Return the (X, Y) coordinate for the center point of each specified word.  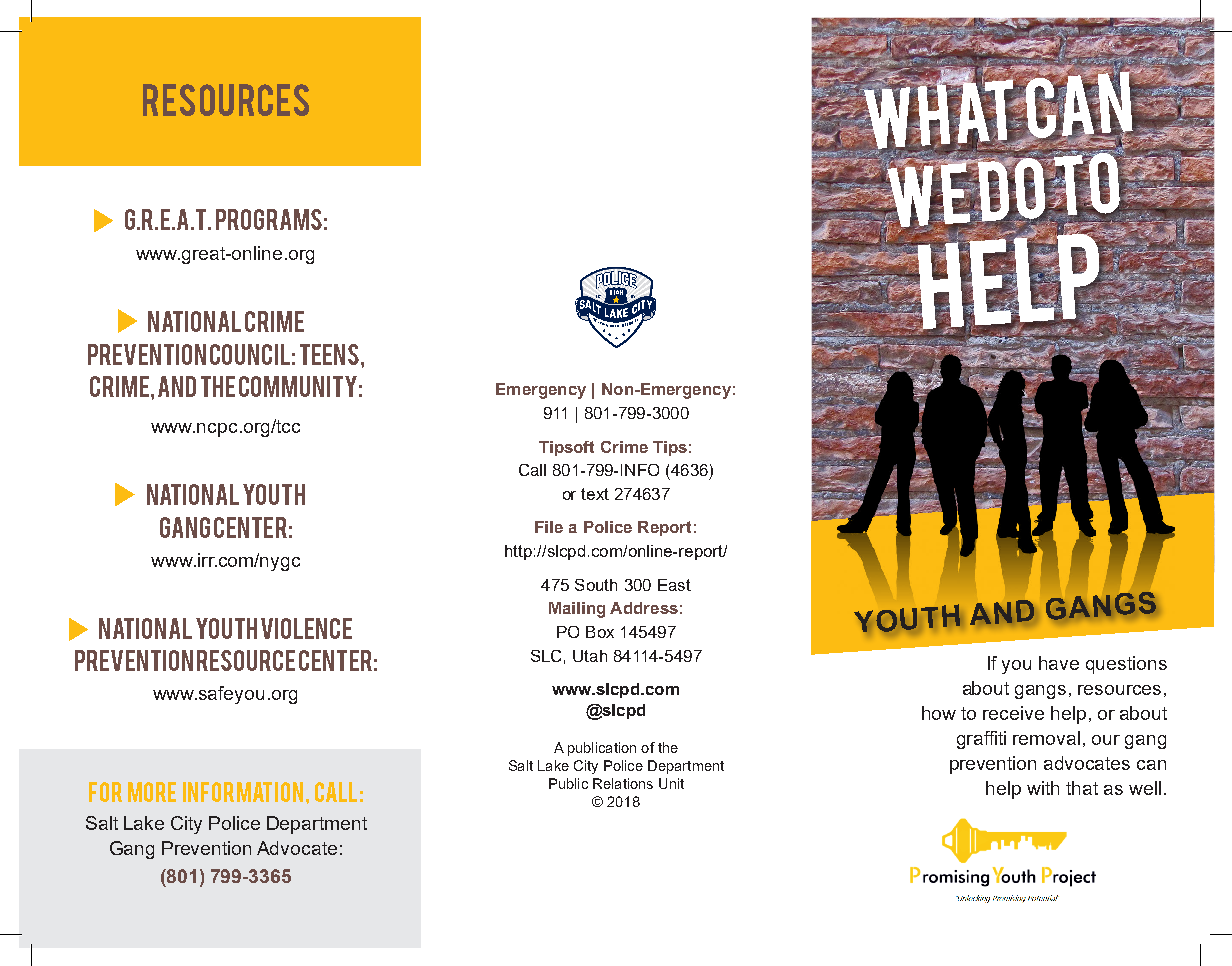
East (674, 585)
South (596, 585)
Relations (623, 783)
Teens (329, 354)
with (1043, 788)
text (595, 494)
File (549, 527)
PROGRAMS (269, 219)
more (152, 792)
